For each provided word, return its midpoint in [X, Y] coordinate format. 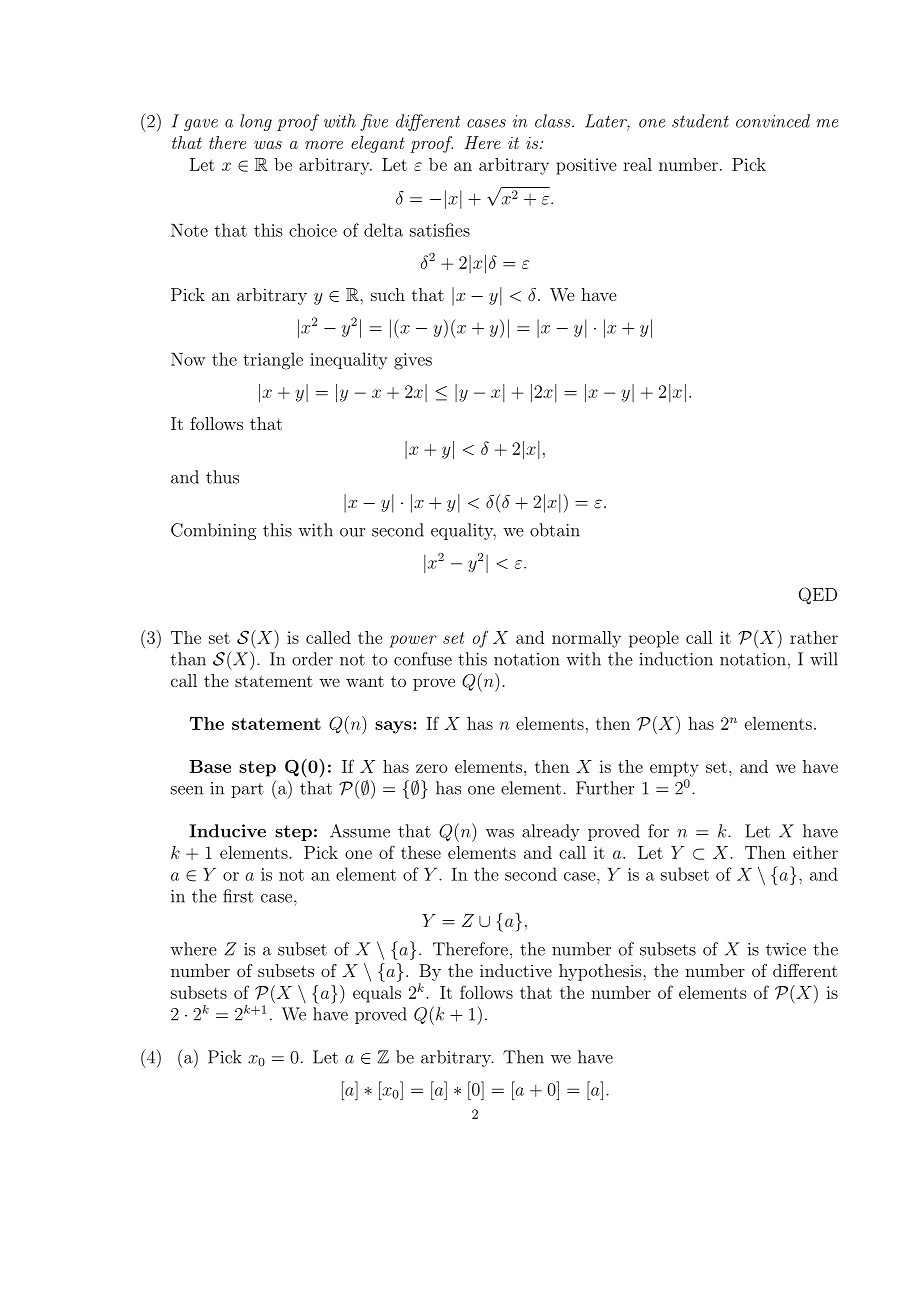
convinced [773, 121]
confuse [423, 659]
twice [786, 949]
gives [413, 361]
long [256, 122]
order [312, 659]
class [554, 121]
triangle [273, 361]
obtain [555, 530]
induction [676, 659]
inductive [516, 970]
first [238, 896]
